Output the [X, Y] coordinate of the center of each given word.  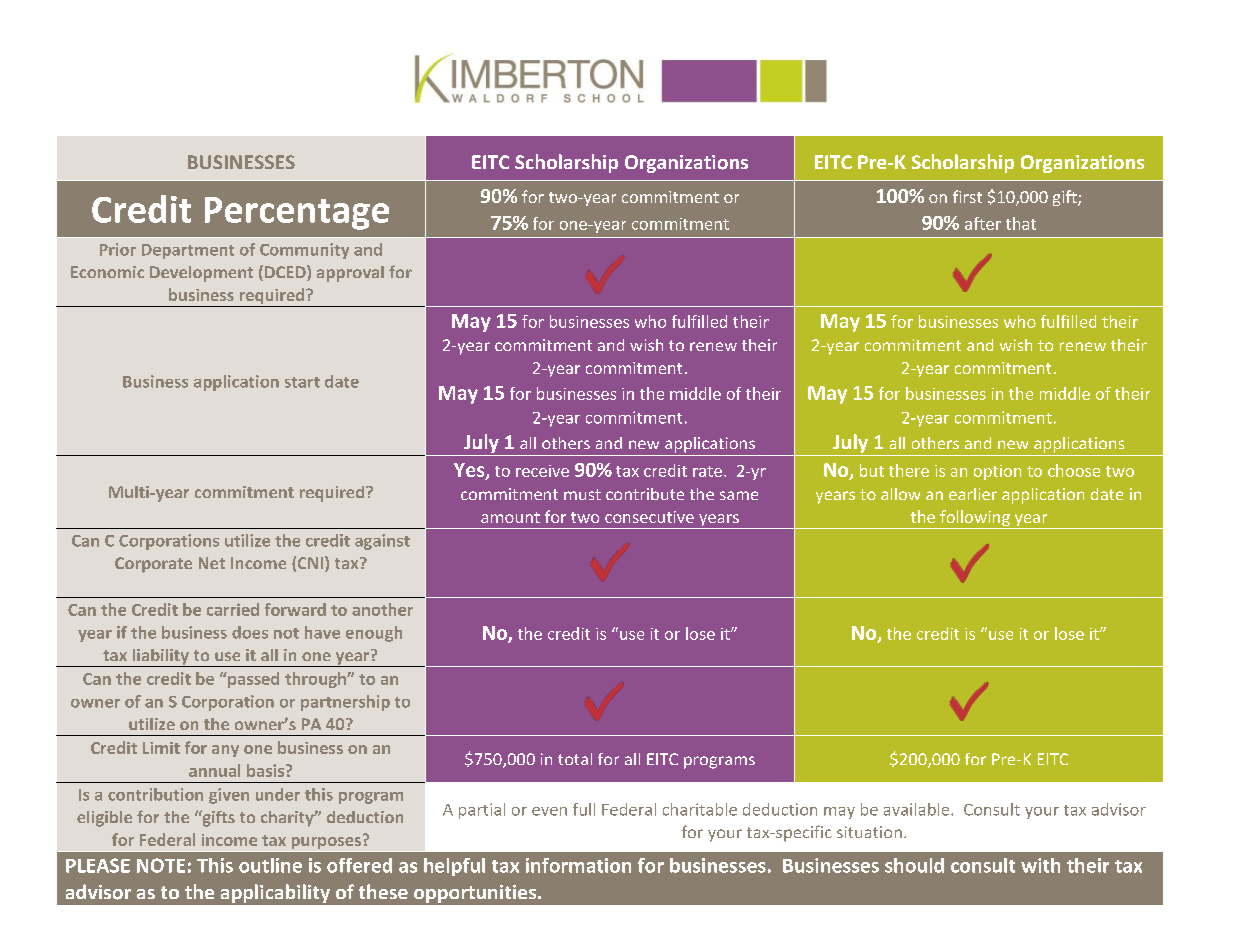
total [575, 759]
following [975, 519]
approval [350, 274]
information [578, 865]
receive [542, 471]
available [918, 809]
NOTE [161, 865]
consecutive [649, 517]
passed [252, 680]
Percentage [297, 213]
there [909, 470]
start [302, 382]
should [914, 865]
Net [212, 563]
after [983, 223]
